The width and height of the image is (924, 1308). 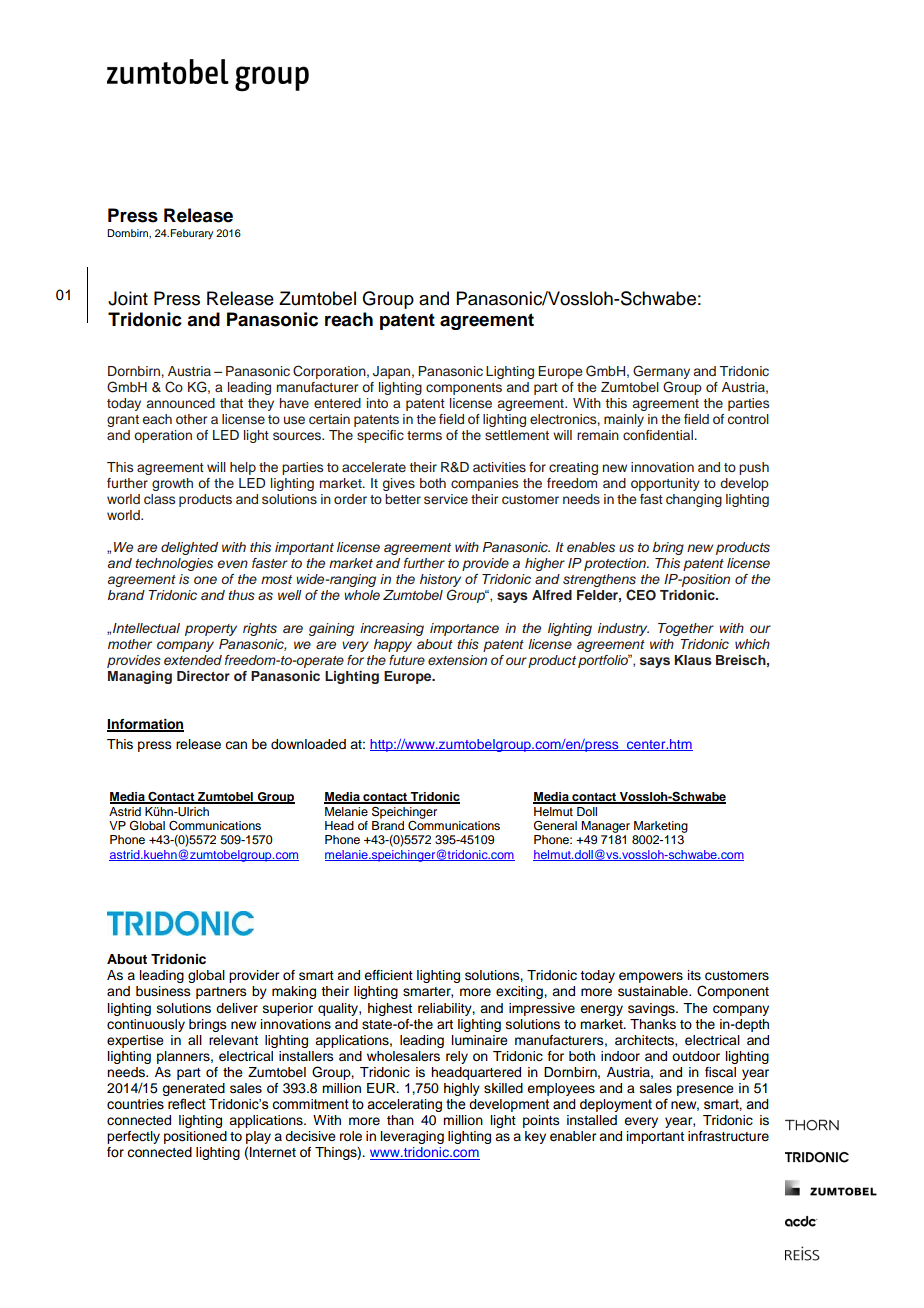 What do you see at coordinates (555, 825) in the image?
I see `General` at bounding box center [555, 825].
